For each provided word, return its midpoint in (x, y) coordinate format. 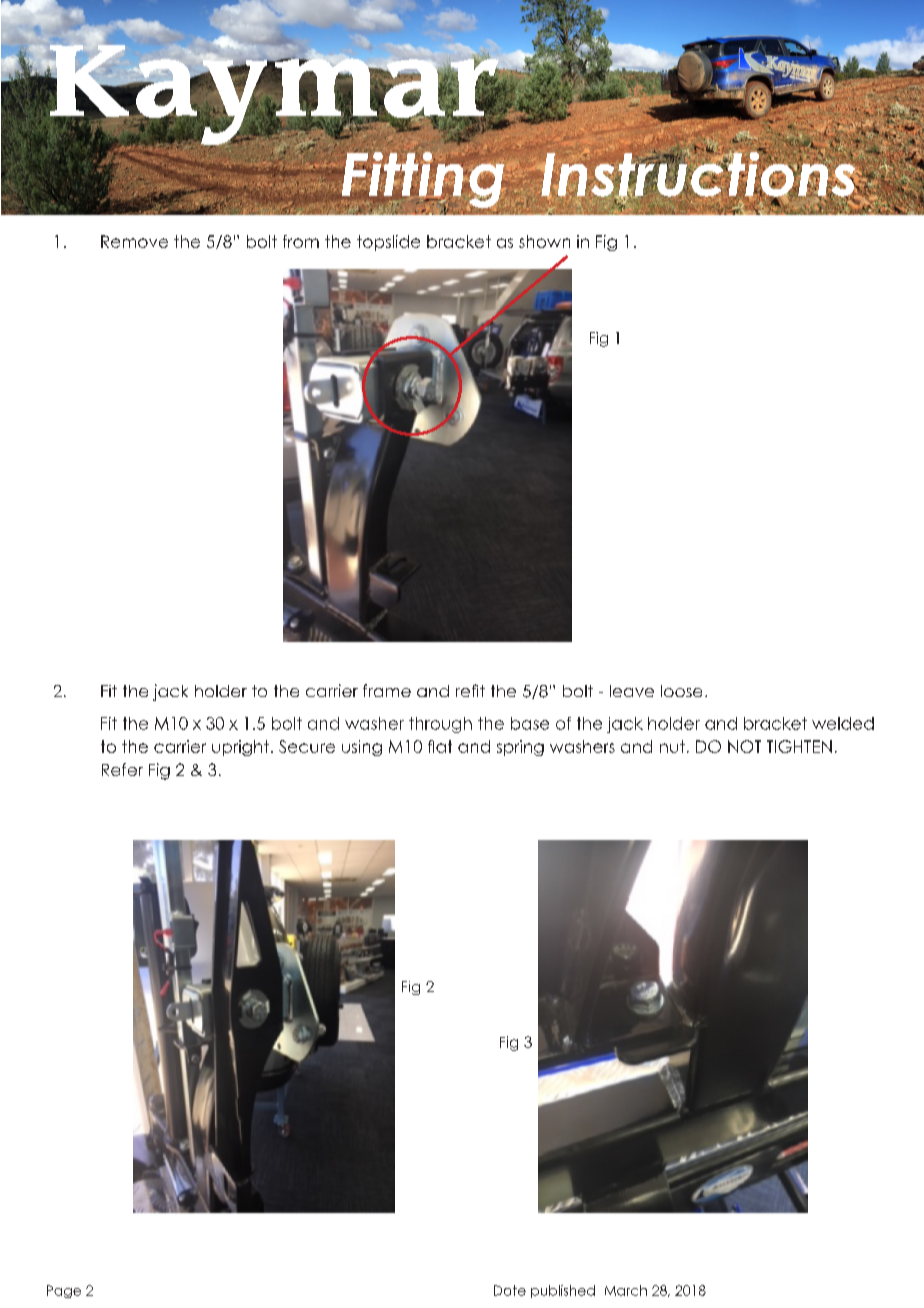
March (626, 1290)
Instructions (698, 174)
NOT (744, 746)
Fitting (422, 179)
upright (240, 748)
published (563, 1291)
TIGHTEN (799, 746)
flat (440, 746)
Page (64, 1291)
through (440, 725)
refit (470, 690)
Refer (122, 769)
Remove (134, 241)
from (301, 241)
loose (681, 691)
